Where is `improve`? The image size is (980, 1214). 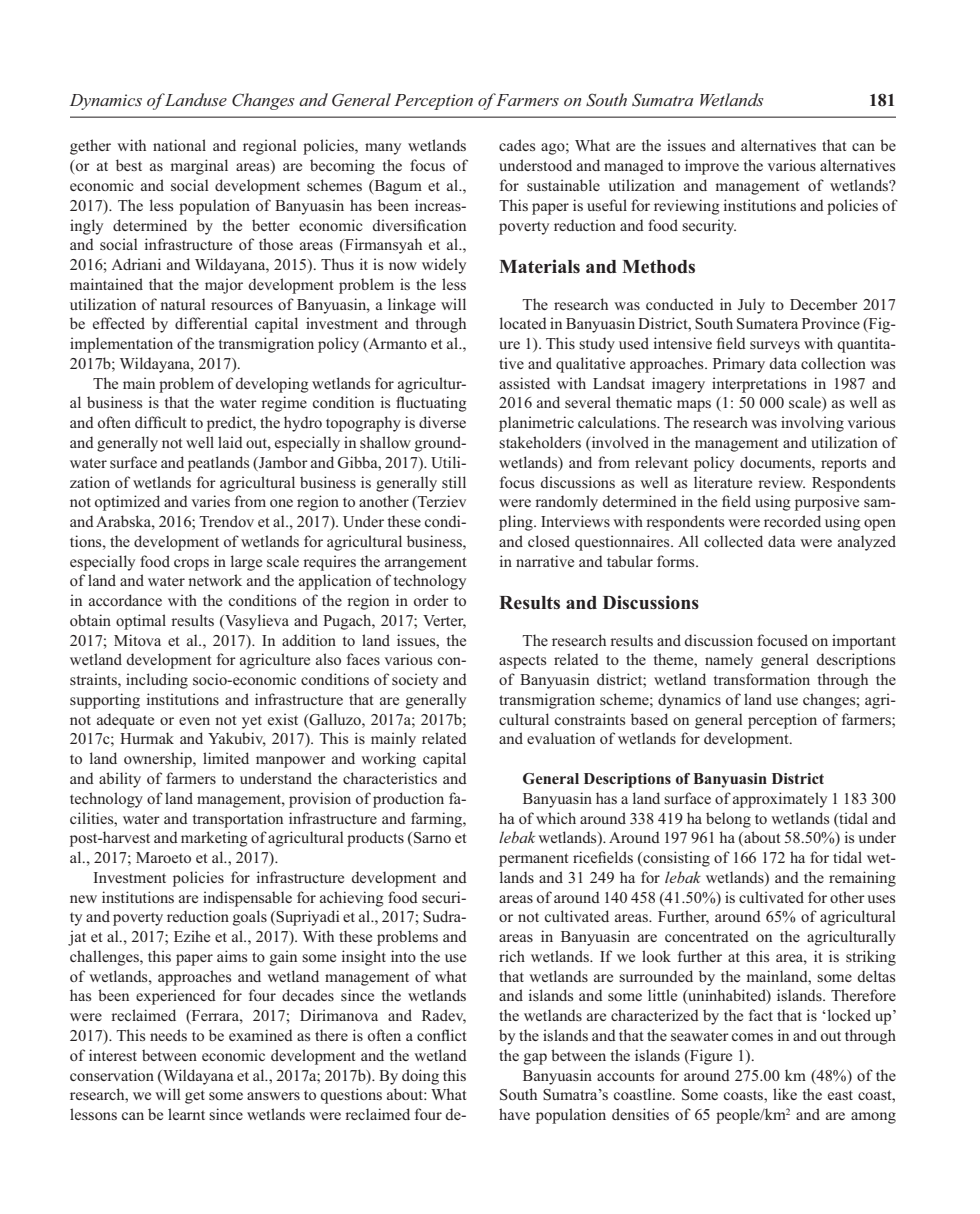
improve is located at coordinates (712, 167).
